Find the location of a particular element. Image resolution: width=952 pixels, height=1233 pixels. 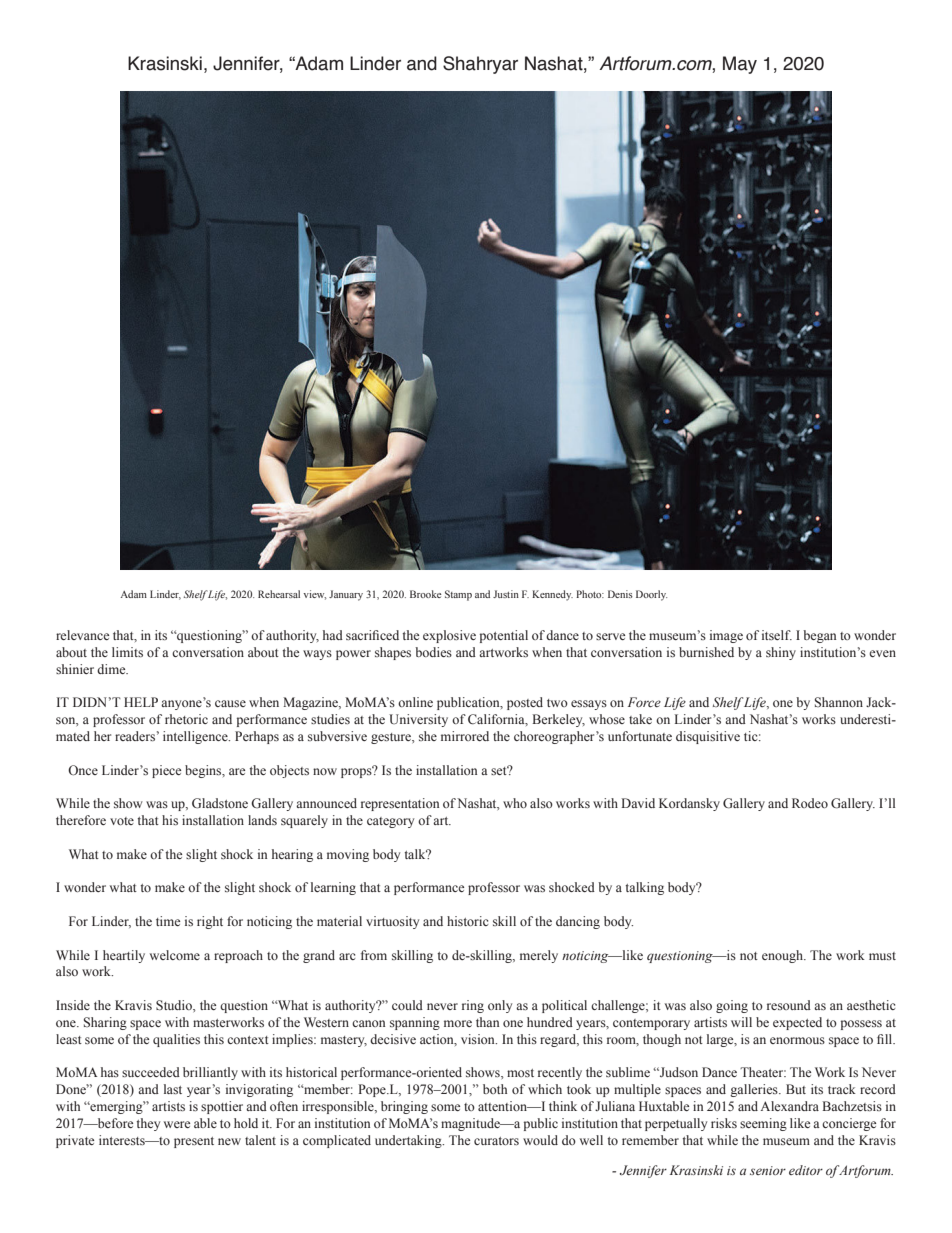

Rodeo is located at coordinates (810, 803).
